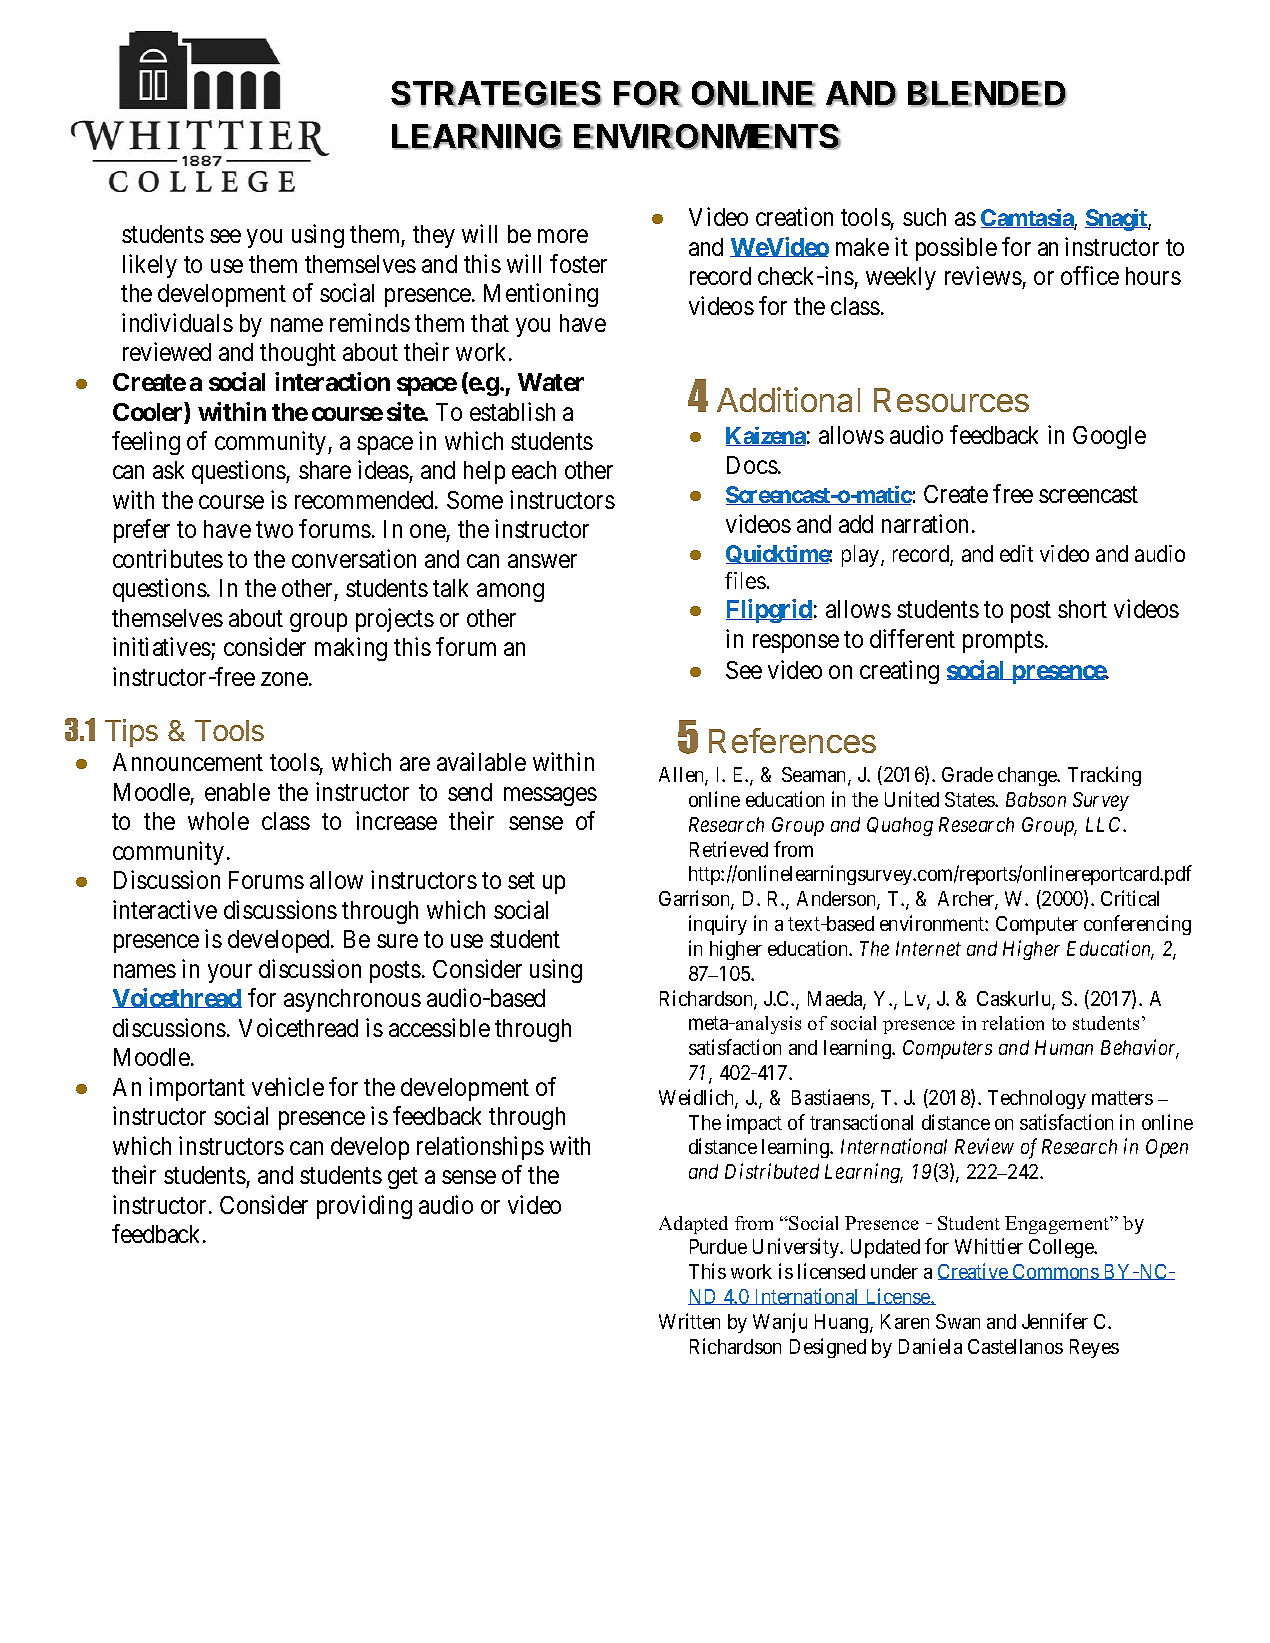 This screenshot has height=1643, width=1270. What do you see at coordinates (1109, 437) in the screenshot?
I see `Google` at bounding box center [1109, 437].
